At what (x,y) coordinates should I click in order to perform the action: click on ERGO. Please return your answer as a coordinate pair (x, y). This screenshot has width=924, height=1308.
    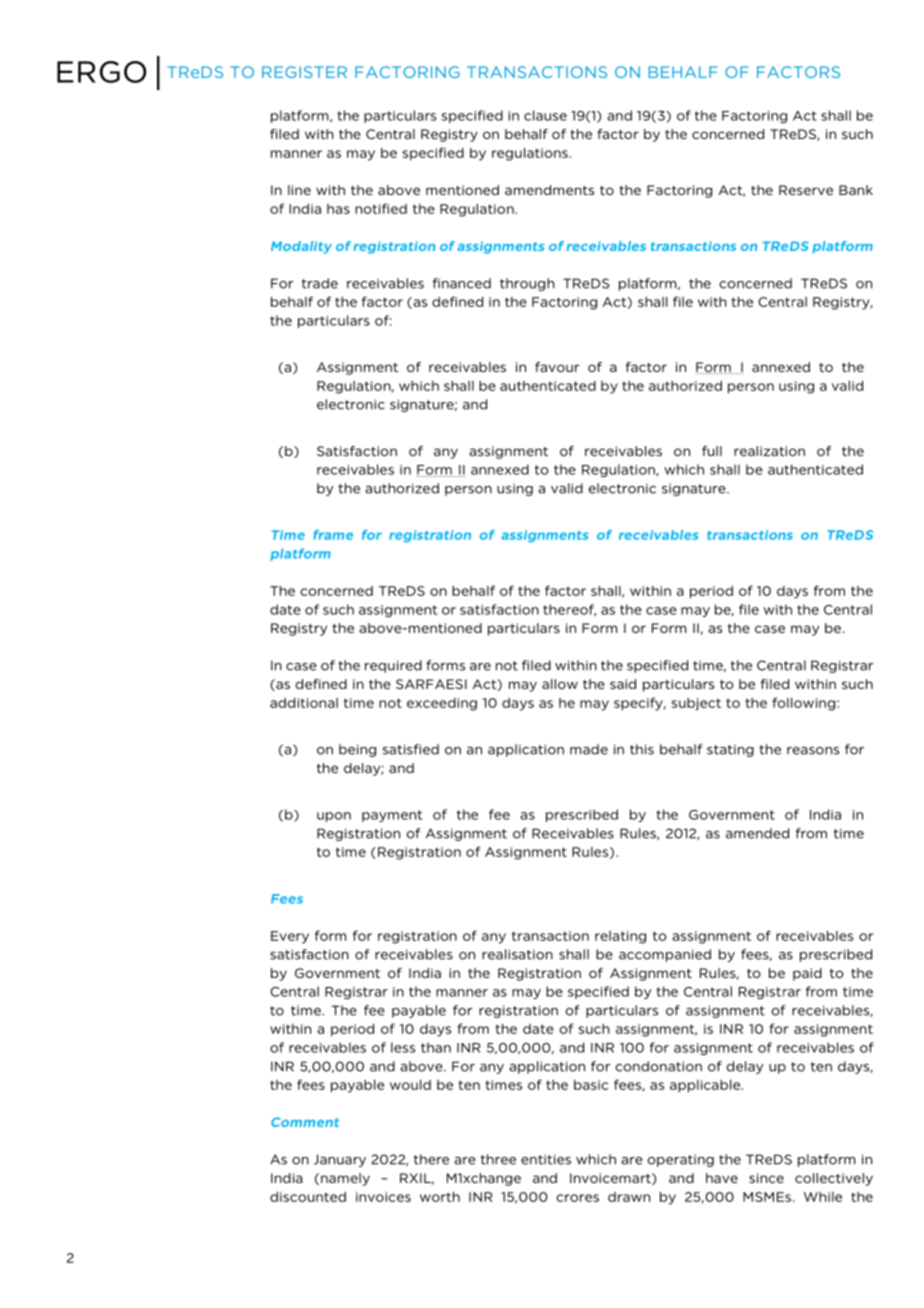
    Looking at the image, I should click on (101, 72).
